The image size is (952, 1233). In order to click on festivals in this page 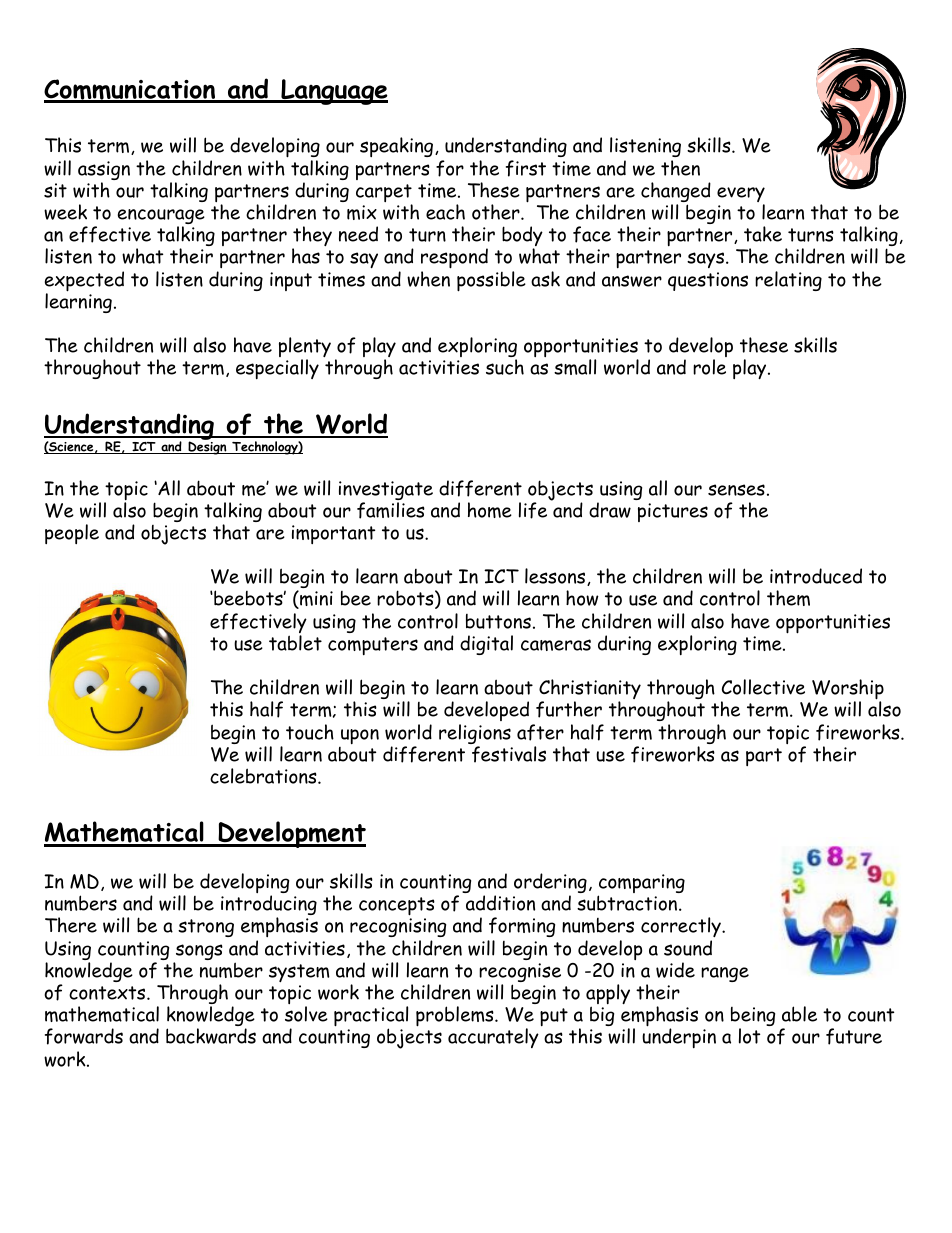, I will do `click(509, 754)`.
